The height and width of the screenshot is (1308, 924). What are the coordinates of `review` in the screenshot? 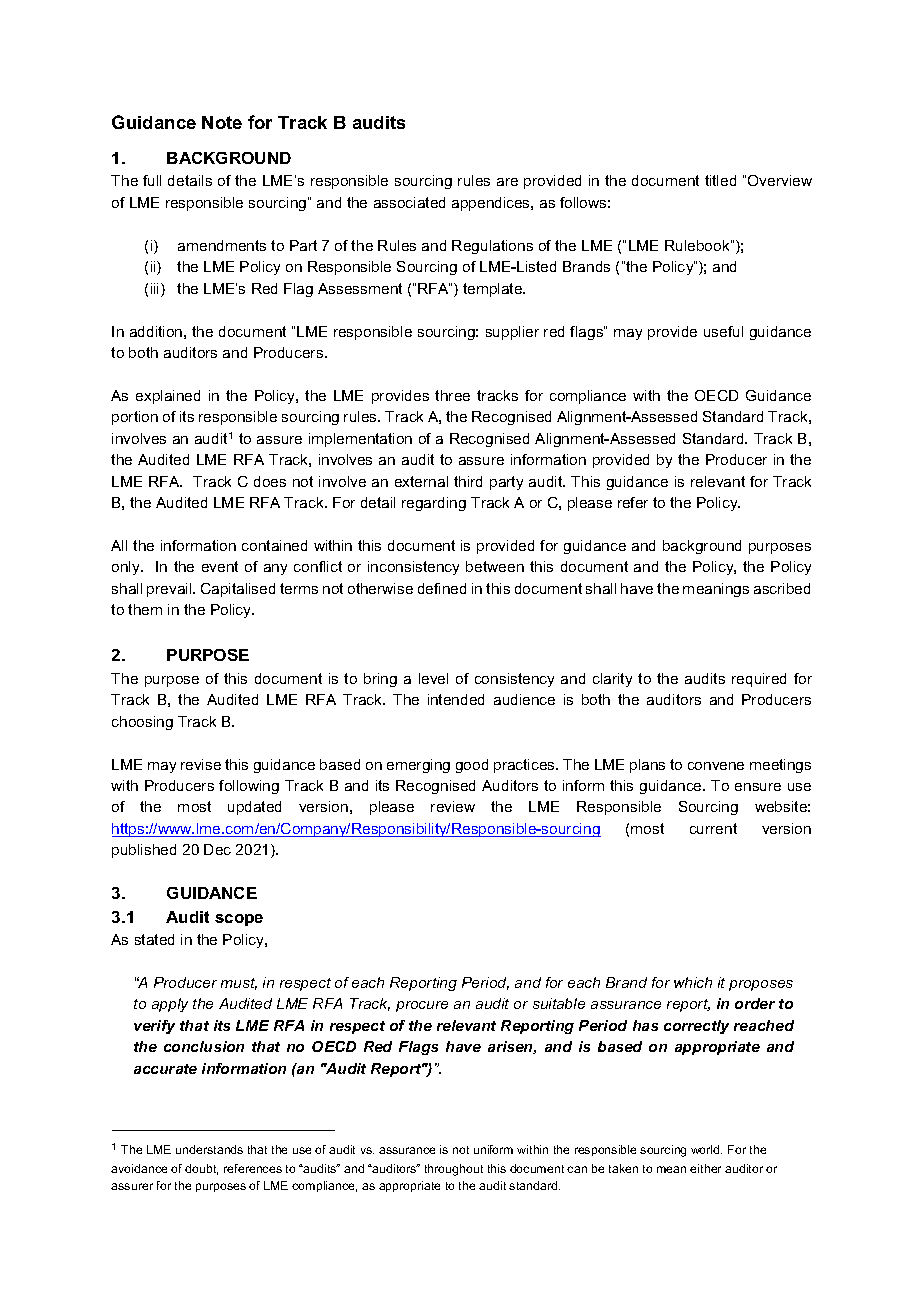 It's located at (453, 806).
